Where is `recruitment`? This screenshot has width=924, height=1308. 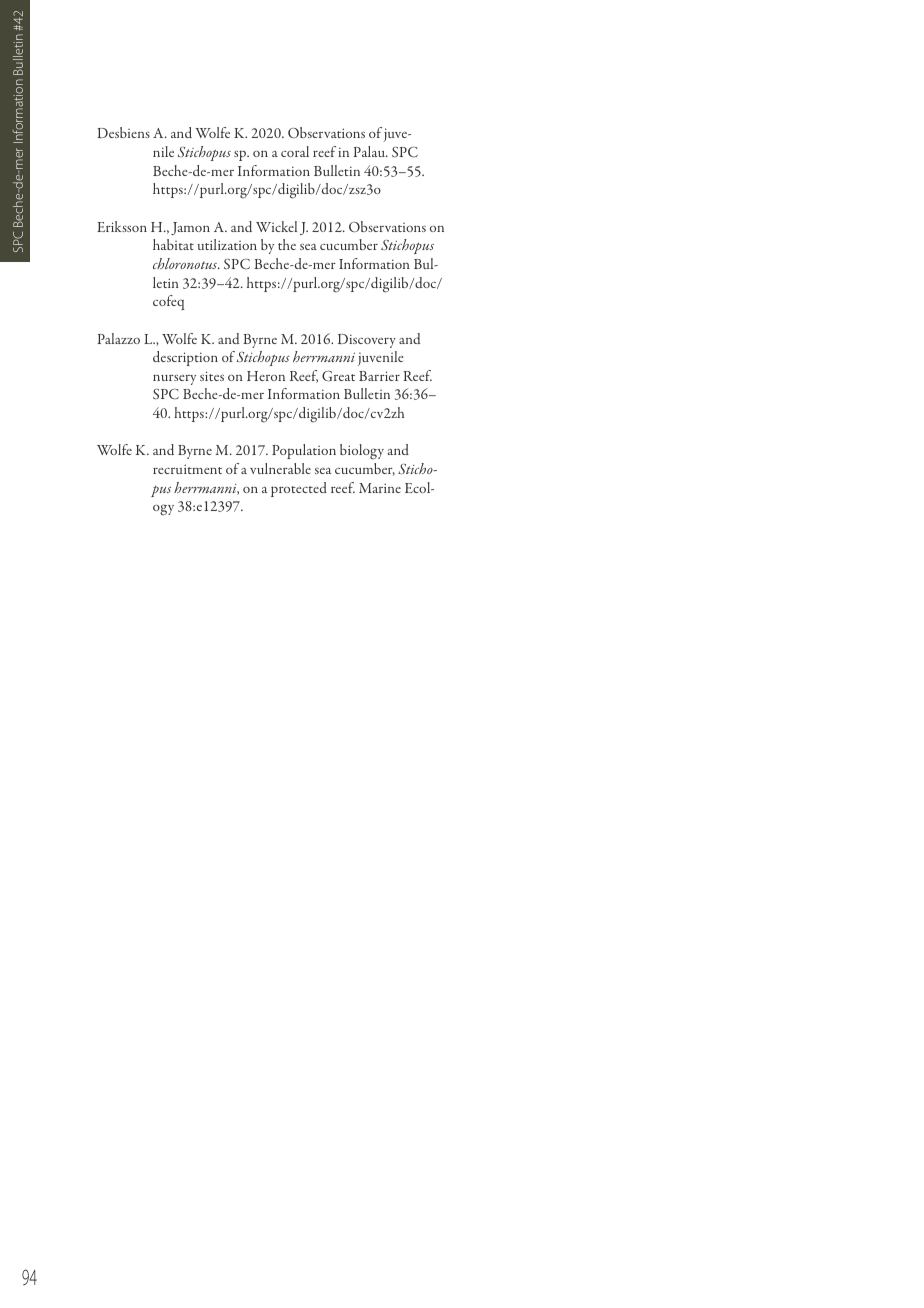 recruitment is located at coordinates (187, 469).
